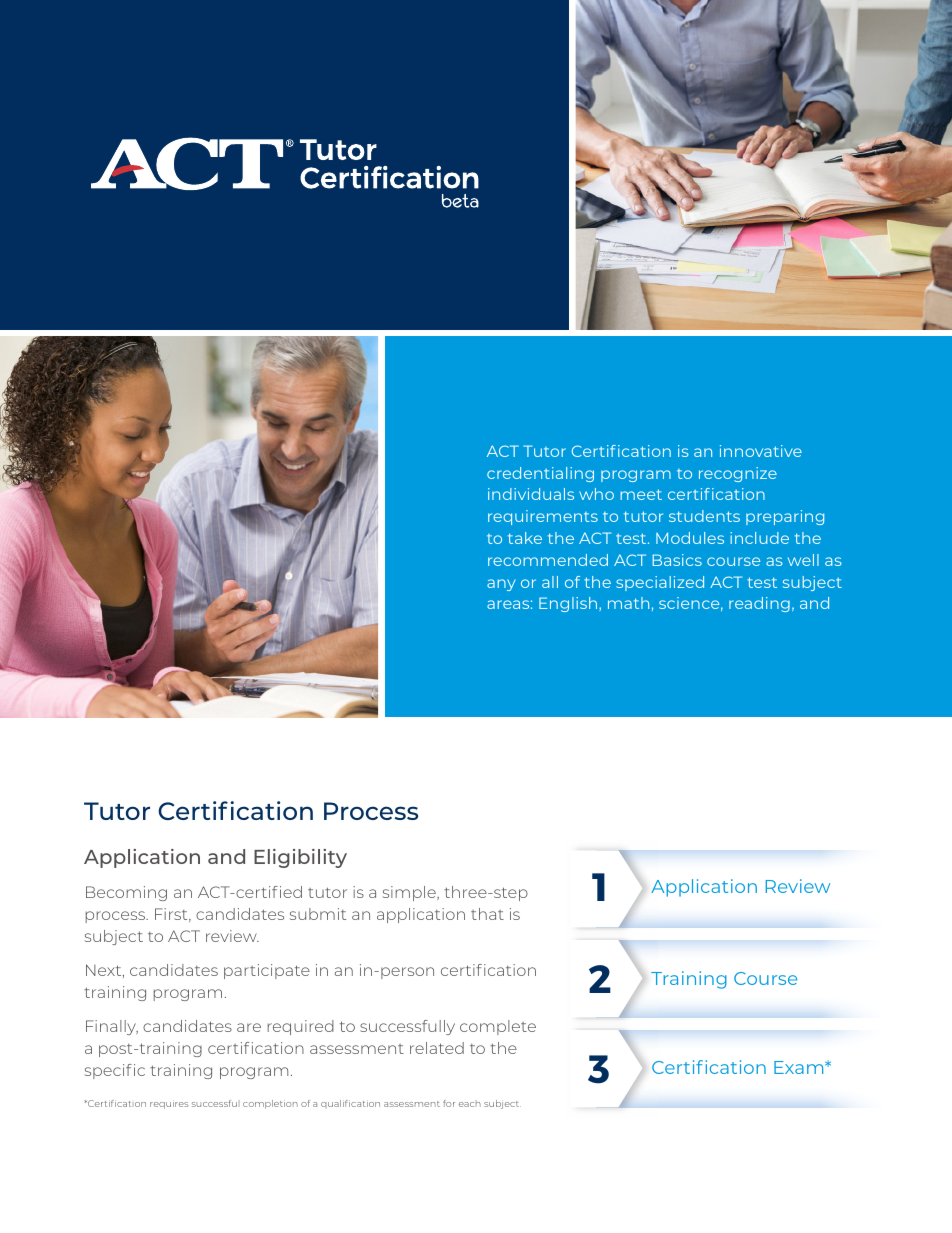  What do you see at coordinates (300, 858) in the document?
I see `Eligibility` at bounding box center [300, 858].
